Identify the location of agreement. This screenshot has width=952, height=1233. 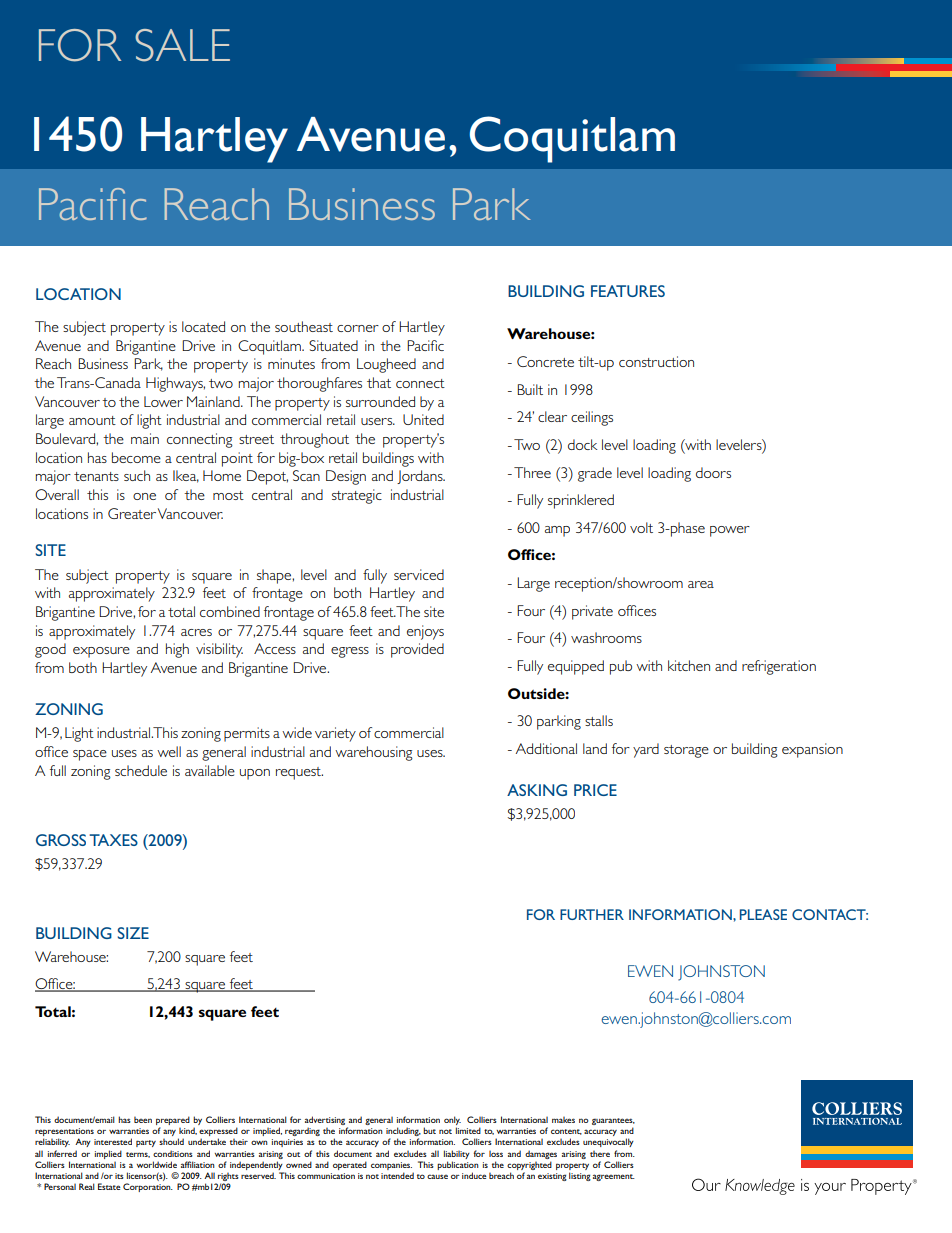
(614, 1177).
